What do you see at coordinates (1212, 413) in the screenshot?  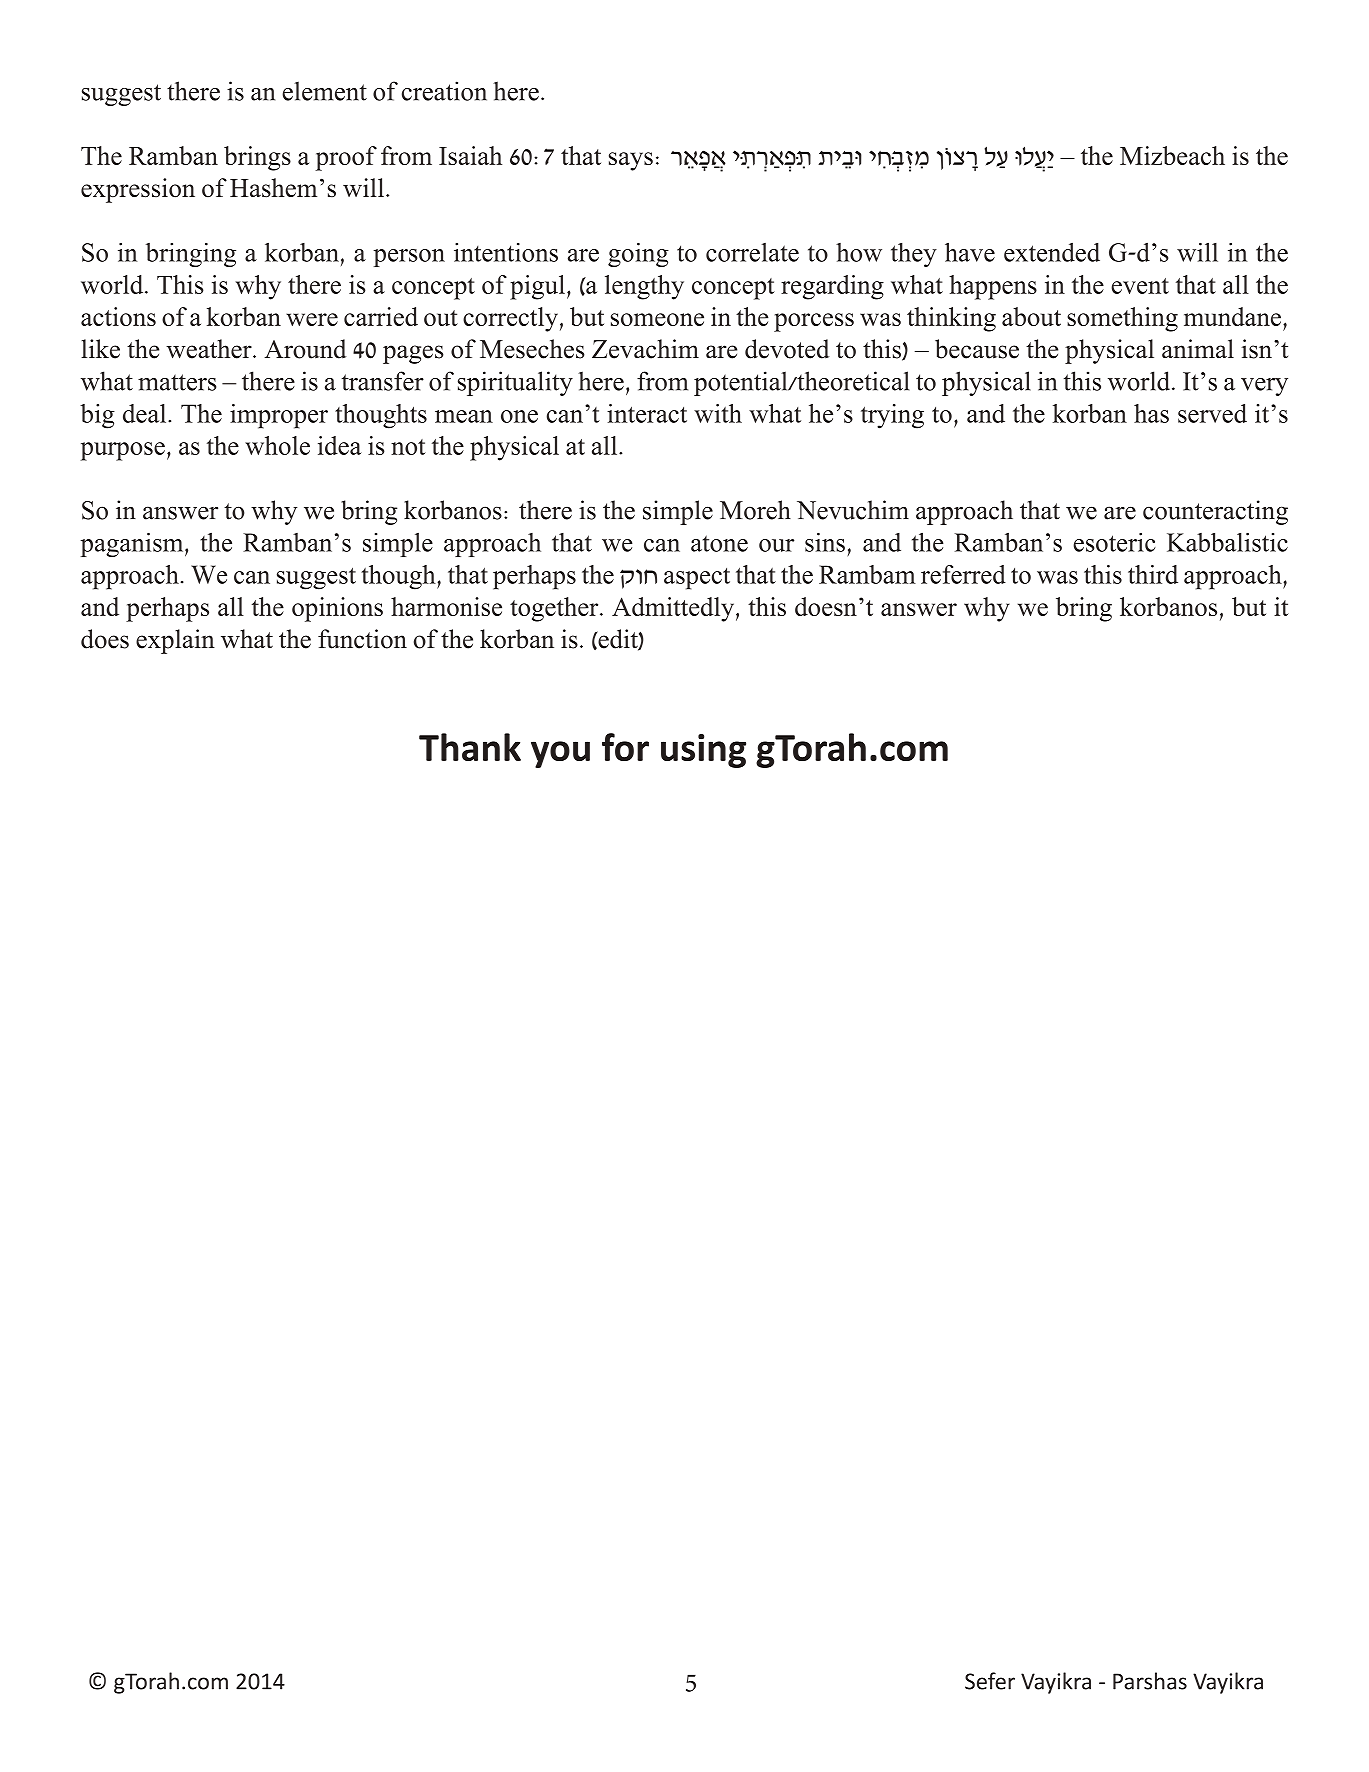 I see `served` at bounding box center [1212, 413].
